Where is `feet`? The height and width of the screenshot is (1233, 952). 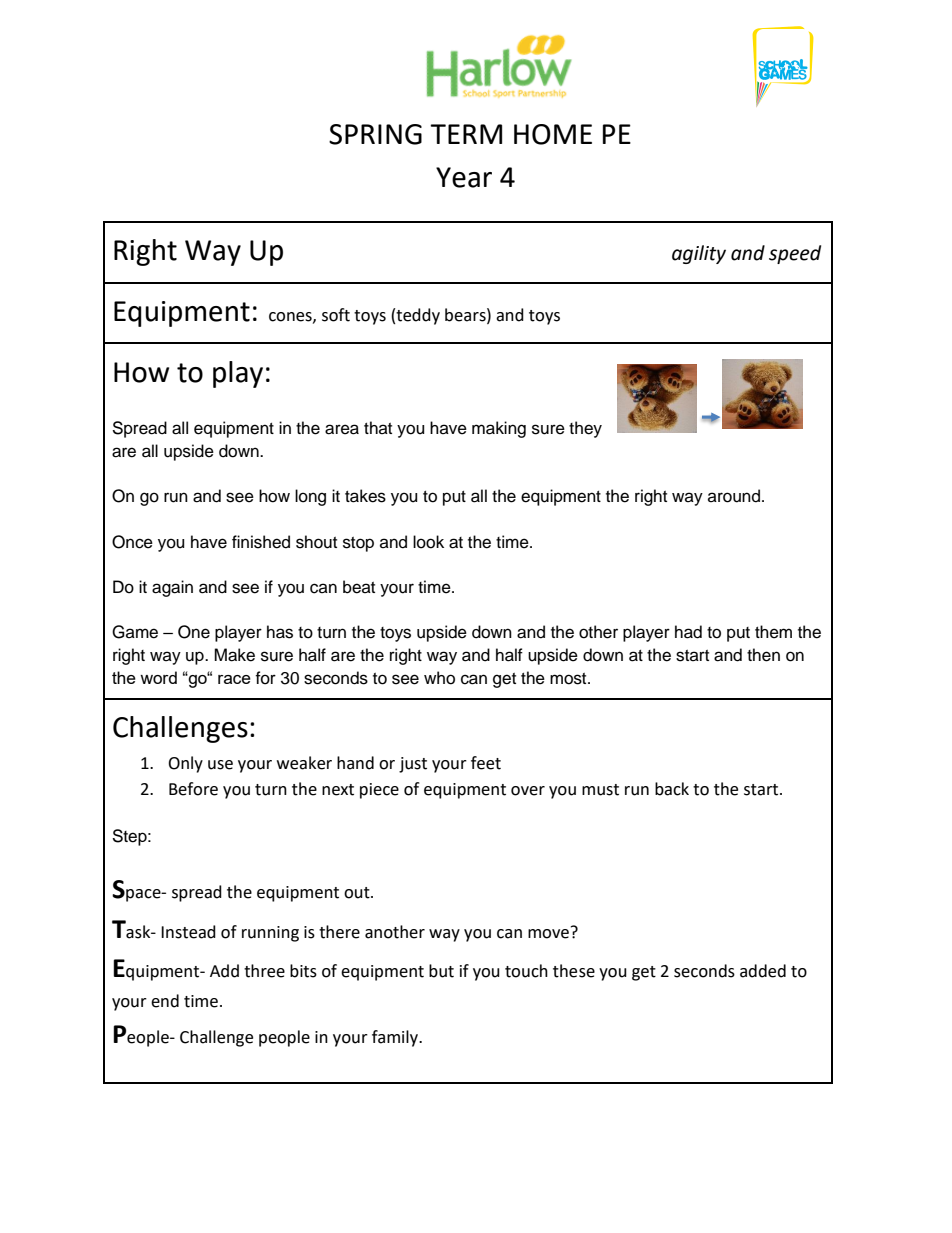 feet is located at coordinates (486, 763).
